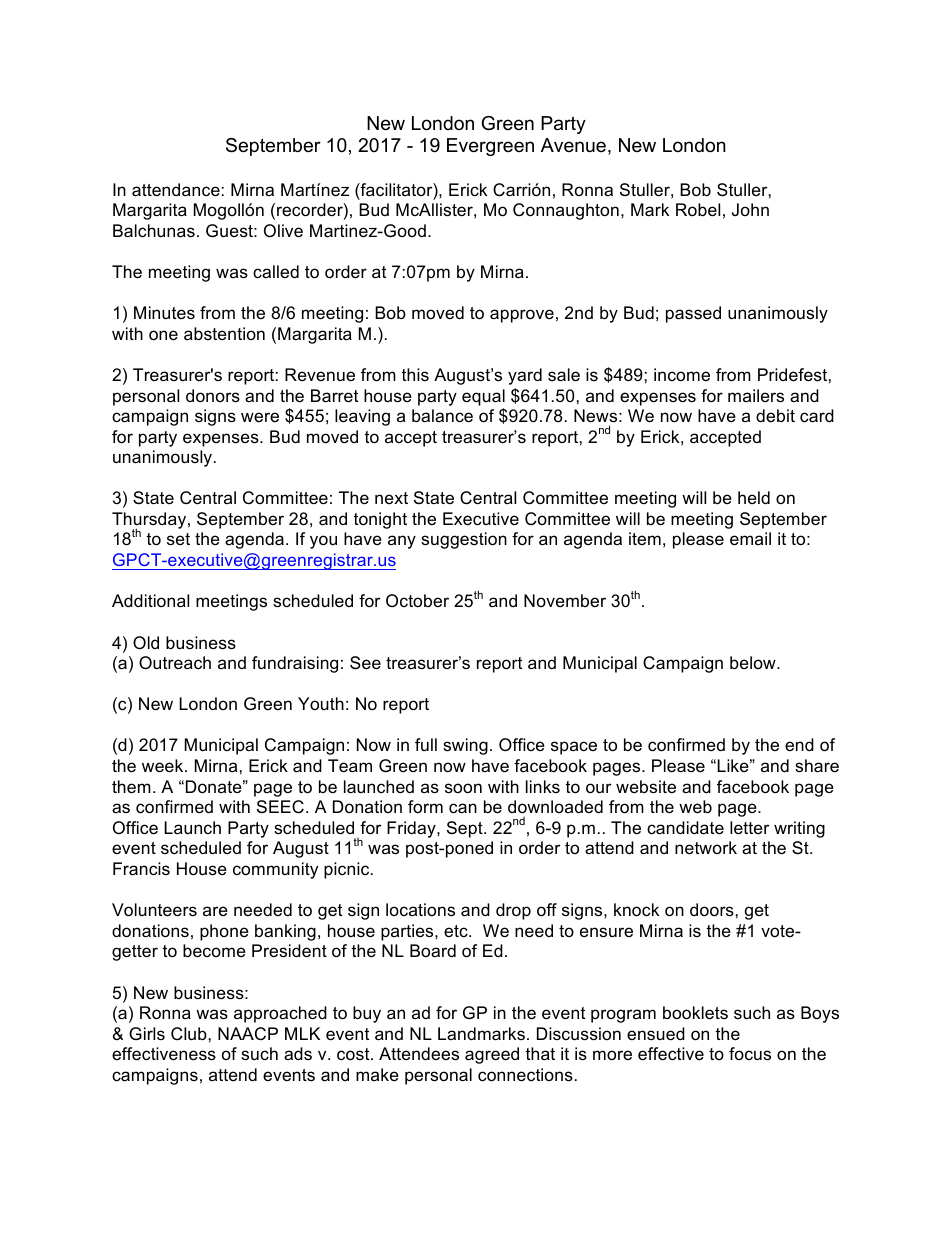  I want to click on October, so click(417, 600).
